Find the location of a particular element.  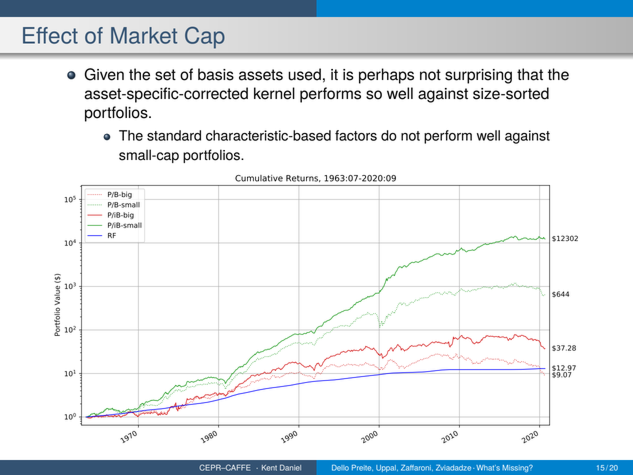

basis is located at coordinates (216, 74).
